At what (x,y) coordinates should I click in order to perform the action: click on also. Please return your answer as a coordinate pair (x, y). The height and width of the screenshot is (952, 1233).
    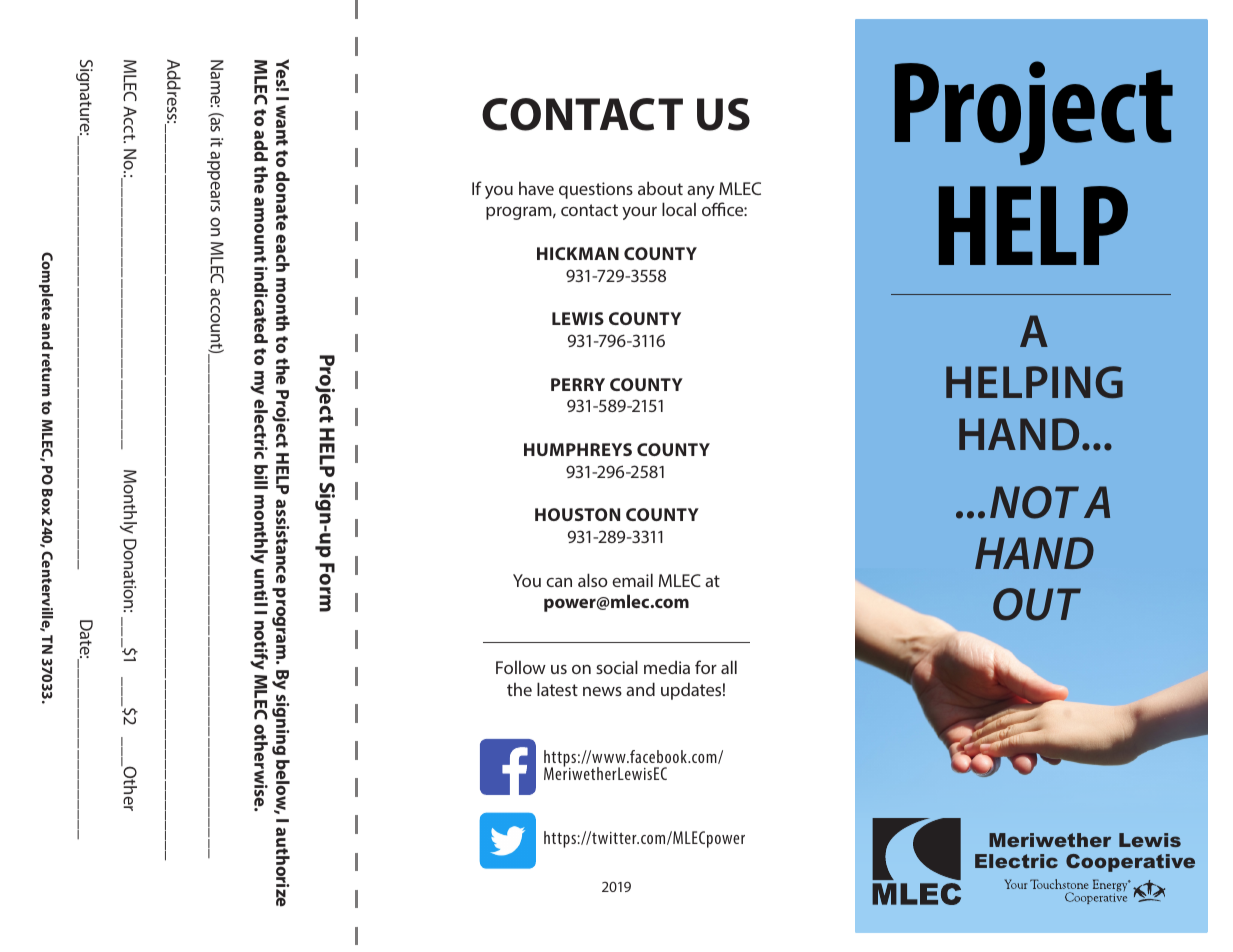
    Looking at the image, I should click on (593, 580).
